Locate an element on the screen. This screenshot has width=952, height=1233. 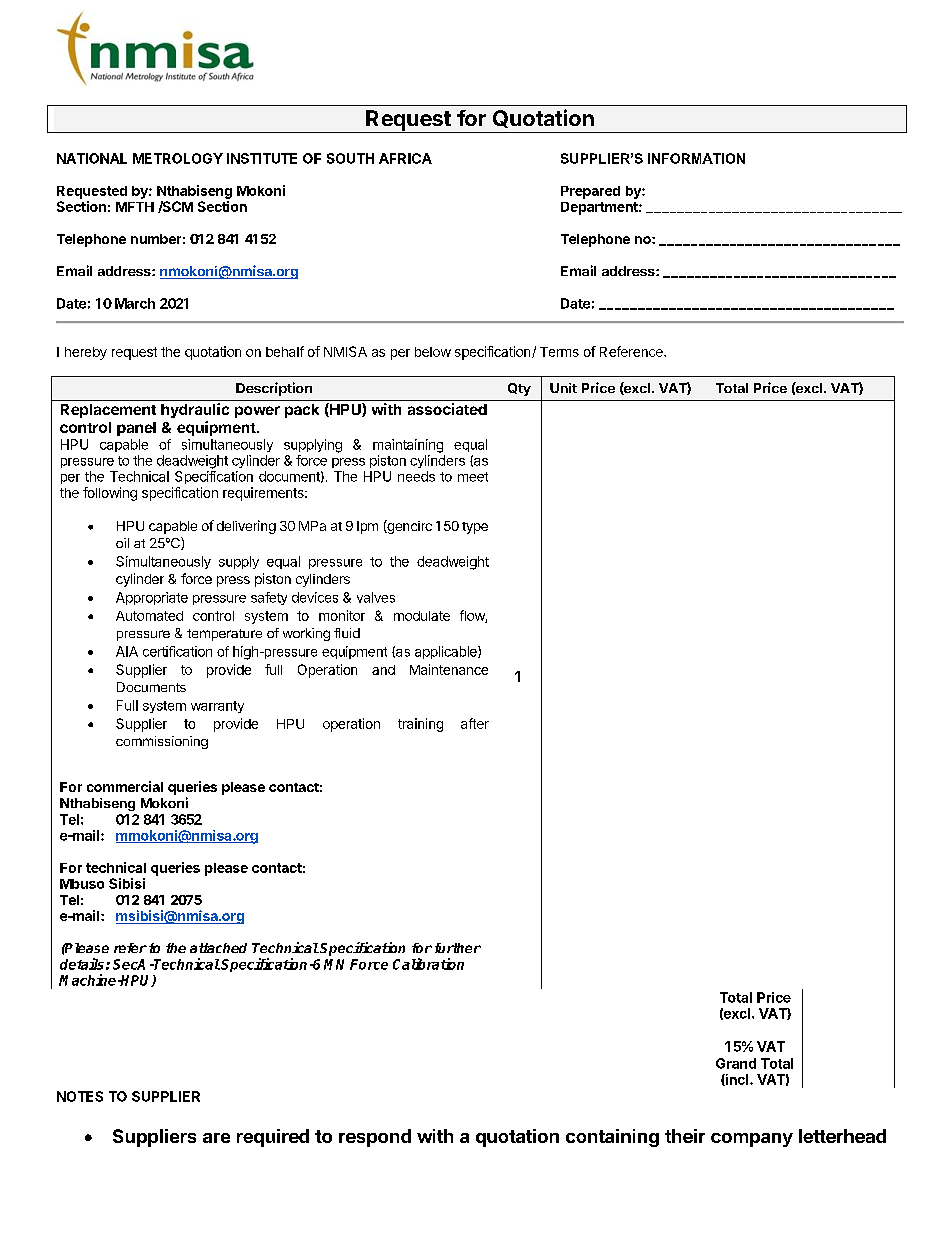
respond is located at coordinates (375, 1138).
